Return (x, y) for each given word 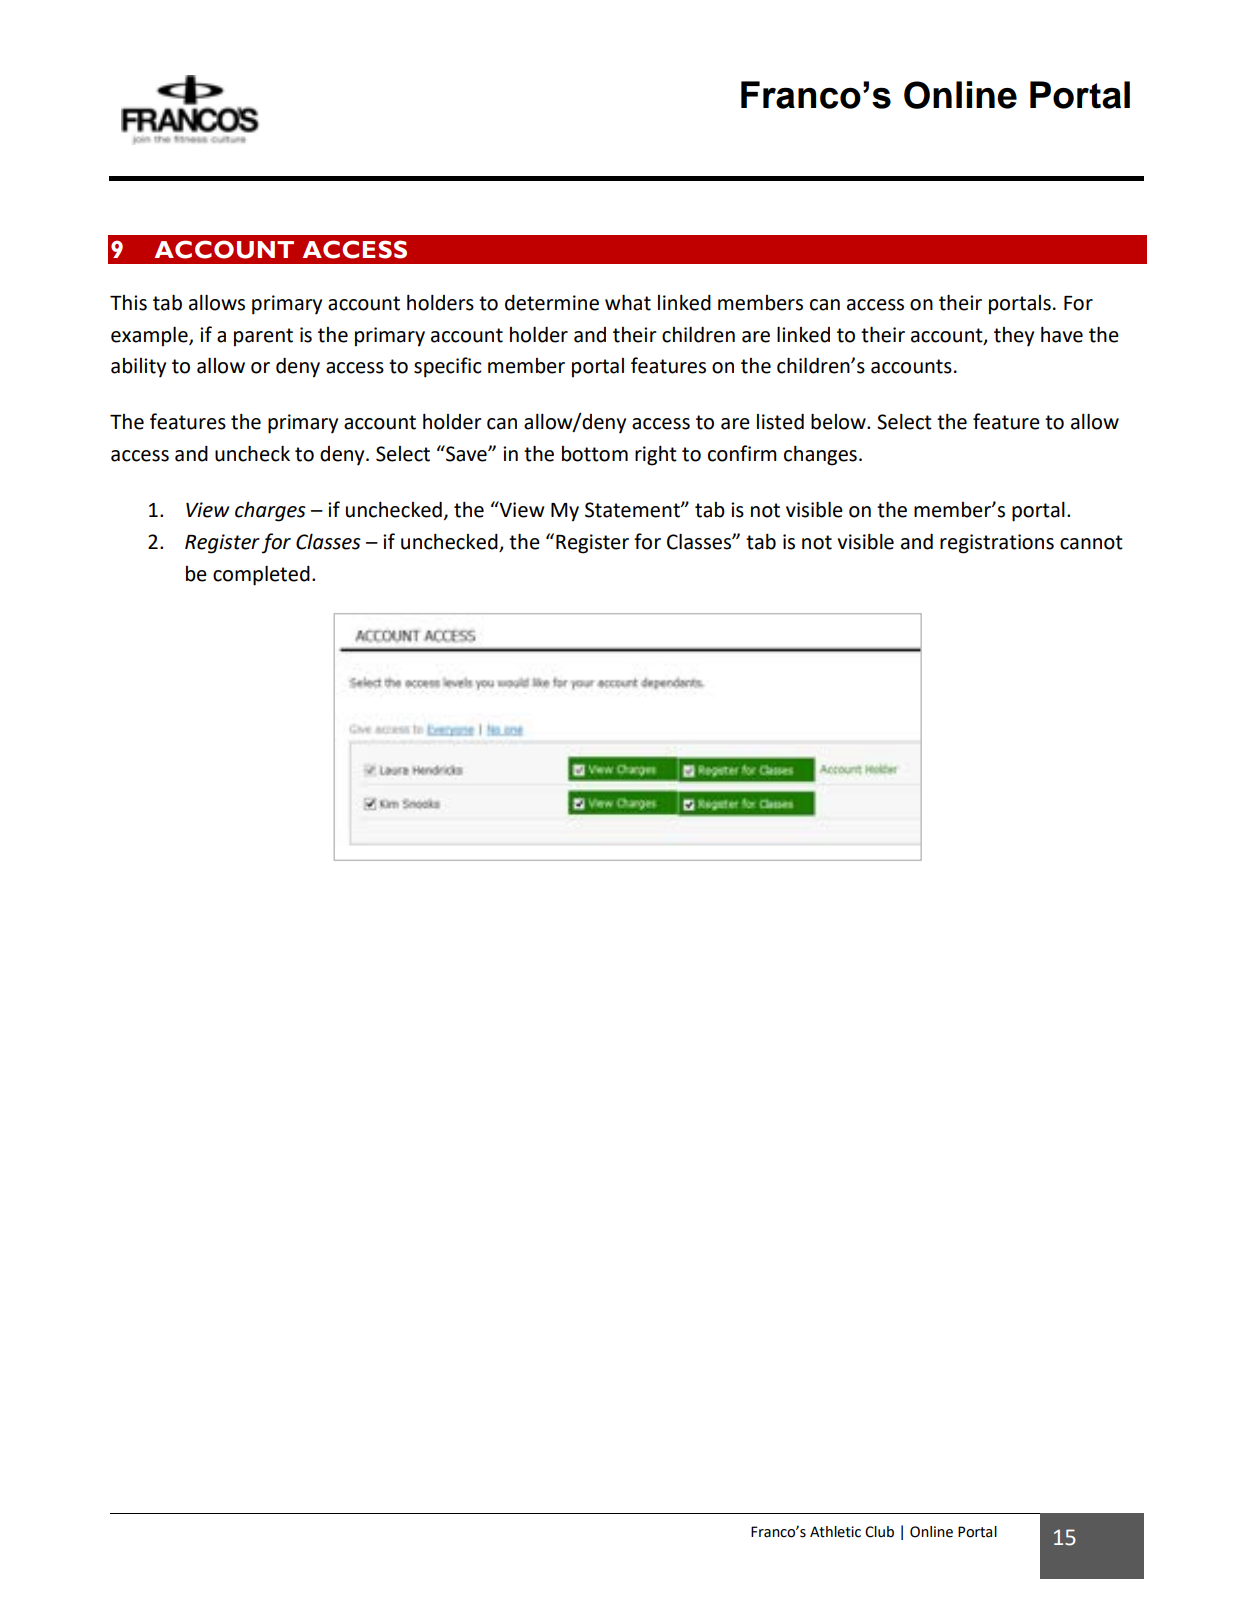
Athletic (835, 1532)
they (1014, 337)
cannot (1091, 542)
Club (879, 1532)
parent (263, 337)
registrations (997, 544)
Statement (633, 510)
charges (270, 512)
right (656, 456)
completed (261, 575)
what (628, 302)
